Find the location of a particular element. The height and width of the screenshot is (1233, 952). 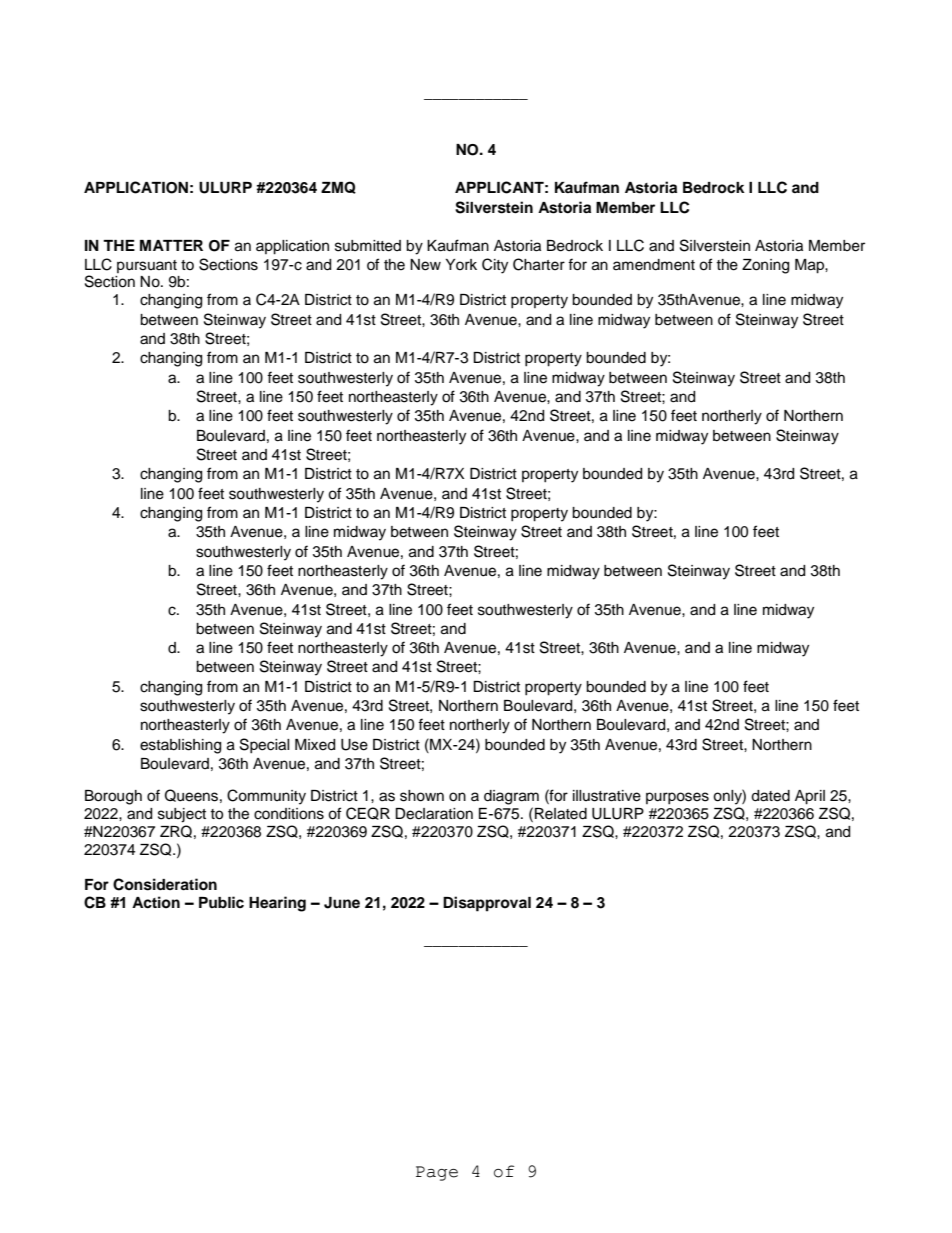

City is located at coordinates (495, 266).
